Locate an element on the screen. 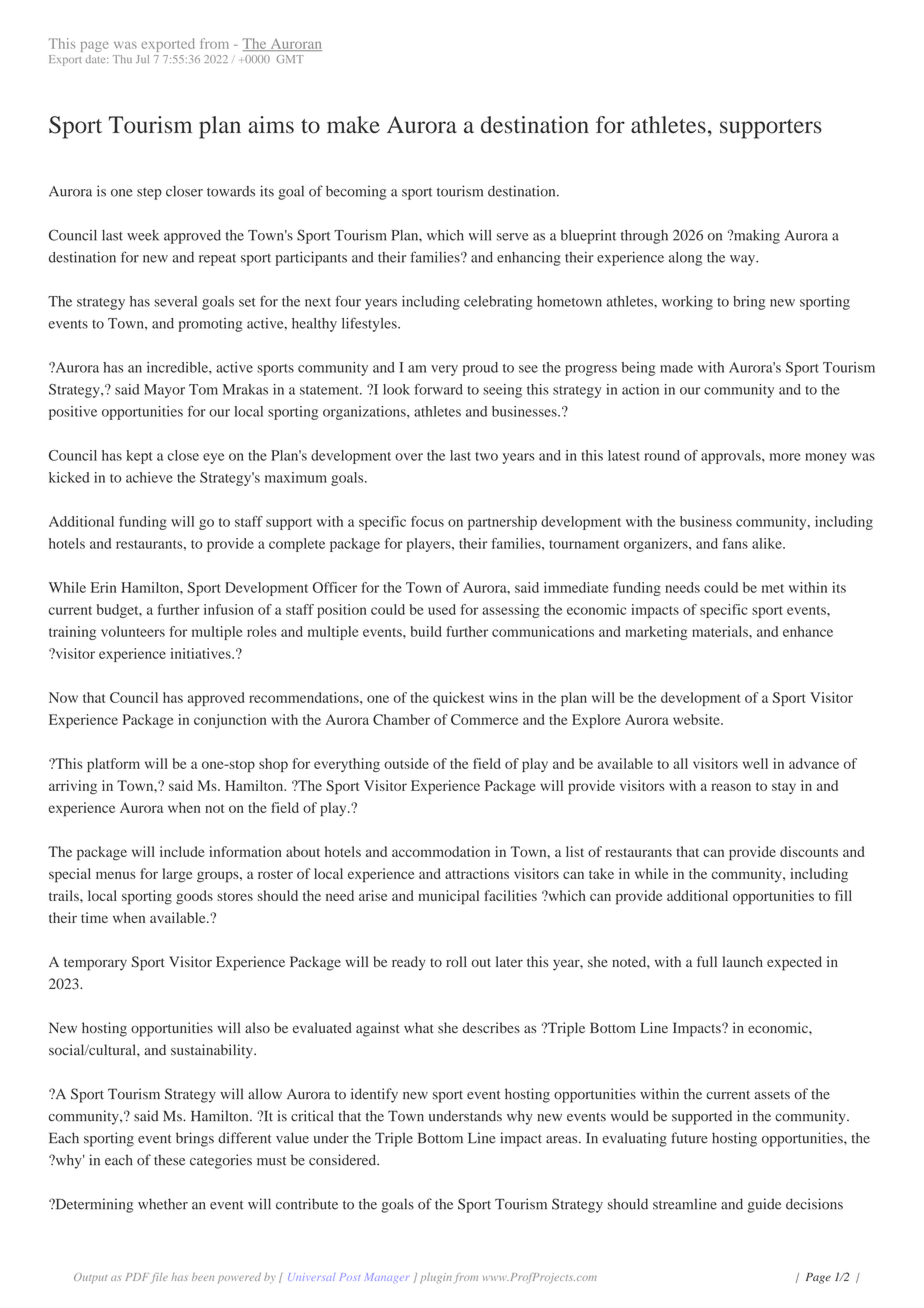 Image resolution: width=924 pixels, height=1308 pixels. Jul is located at coordinates (142, 59).
